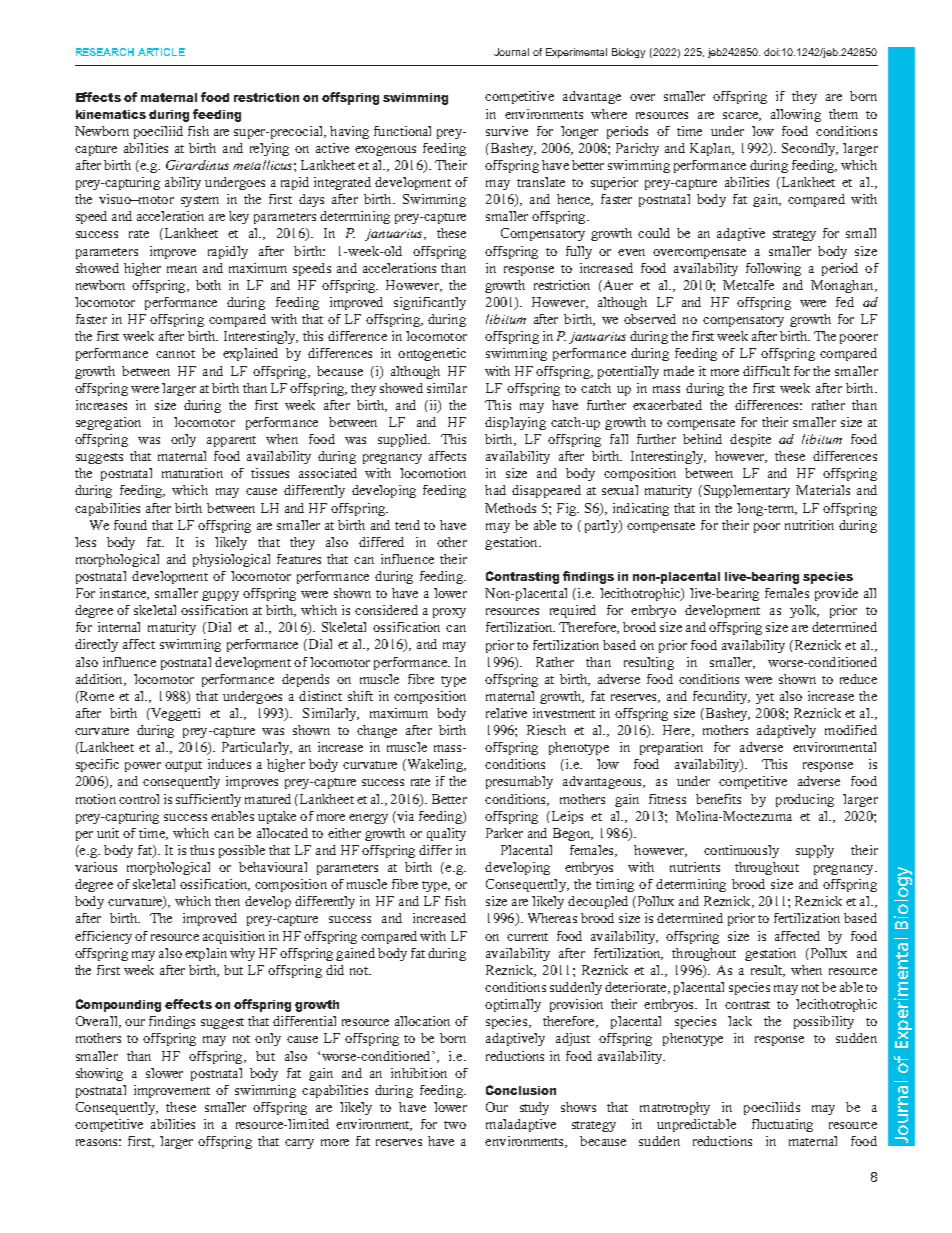  What do you see at coordinates (507, 131) in the screenshot?
I see `survive` at bounding box center [507, 131].
